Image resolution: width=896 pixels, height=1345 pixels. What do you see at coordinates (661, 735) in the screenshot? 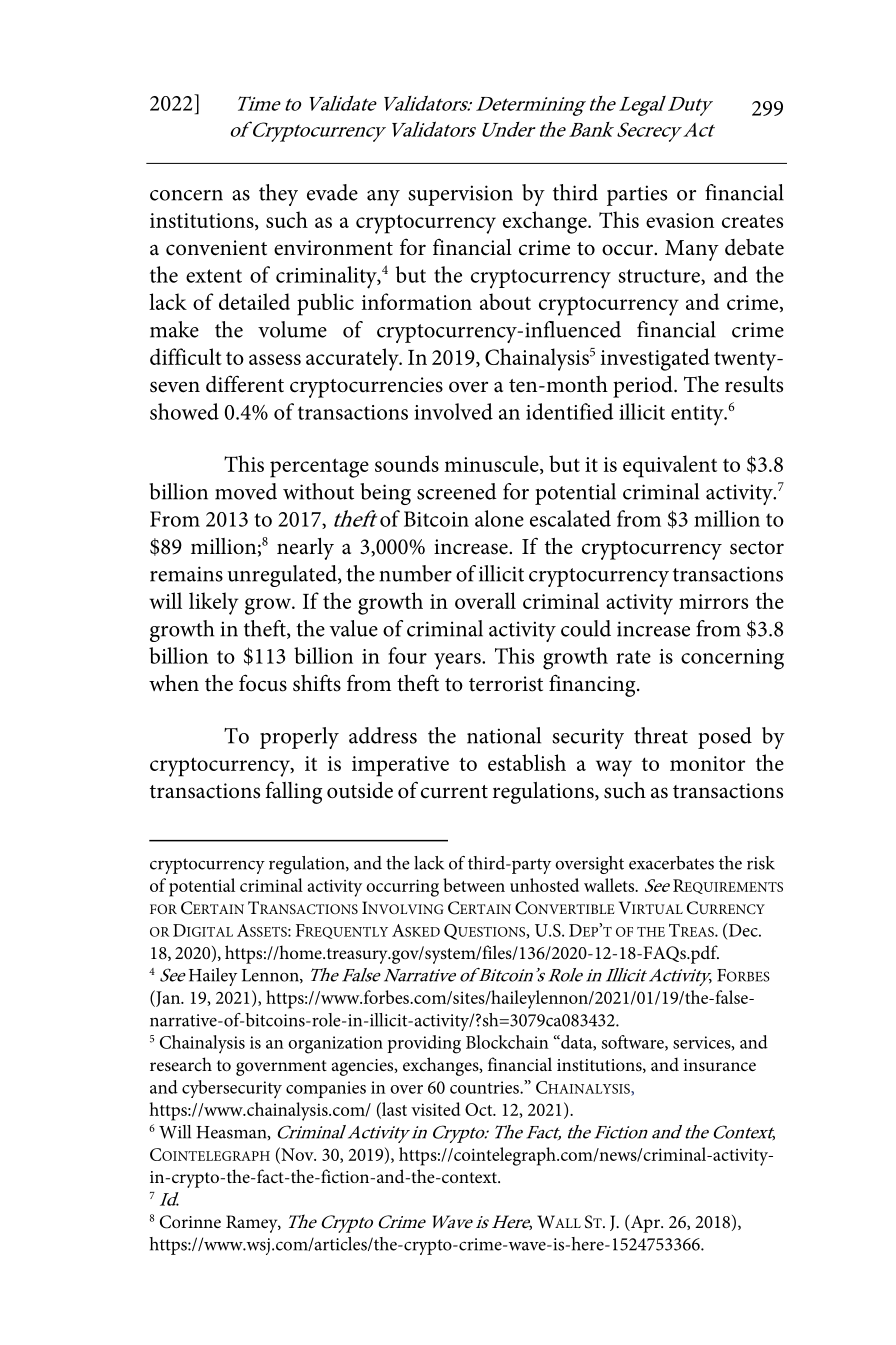
I see `threat` at bounding box center [661, 735].
